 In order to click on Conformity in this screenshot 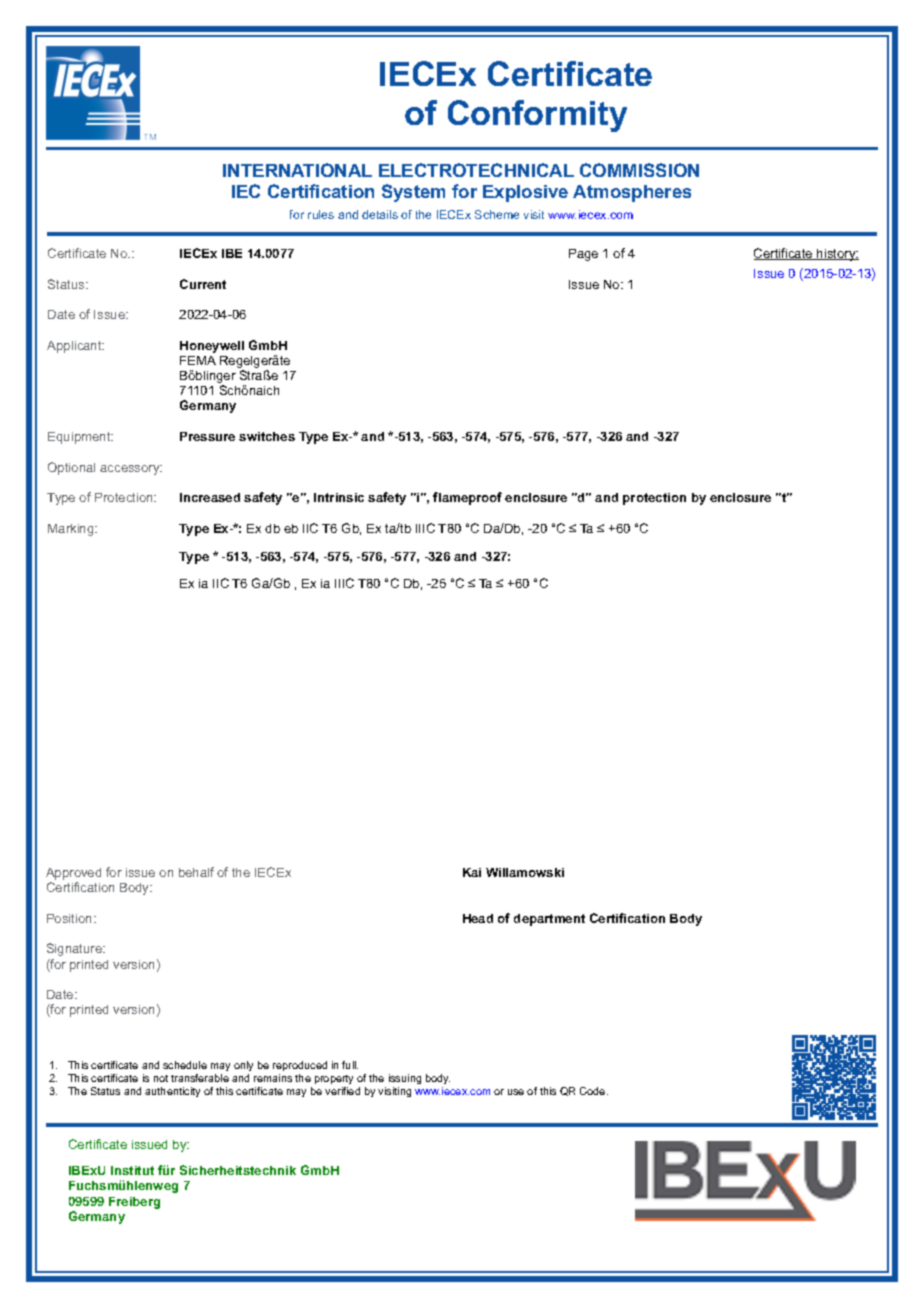, I will do `click(537, 116)`.
